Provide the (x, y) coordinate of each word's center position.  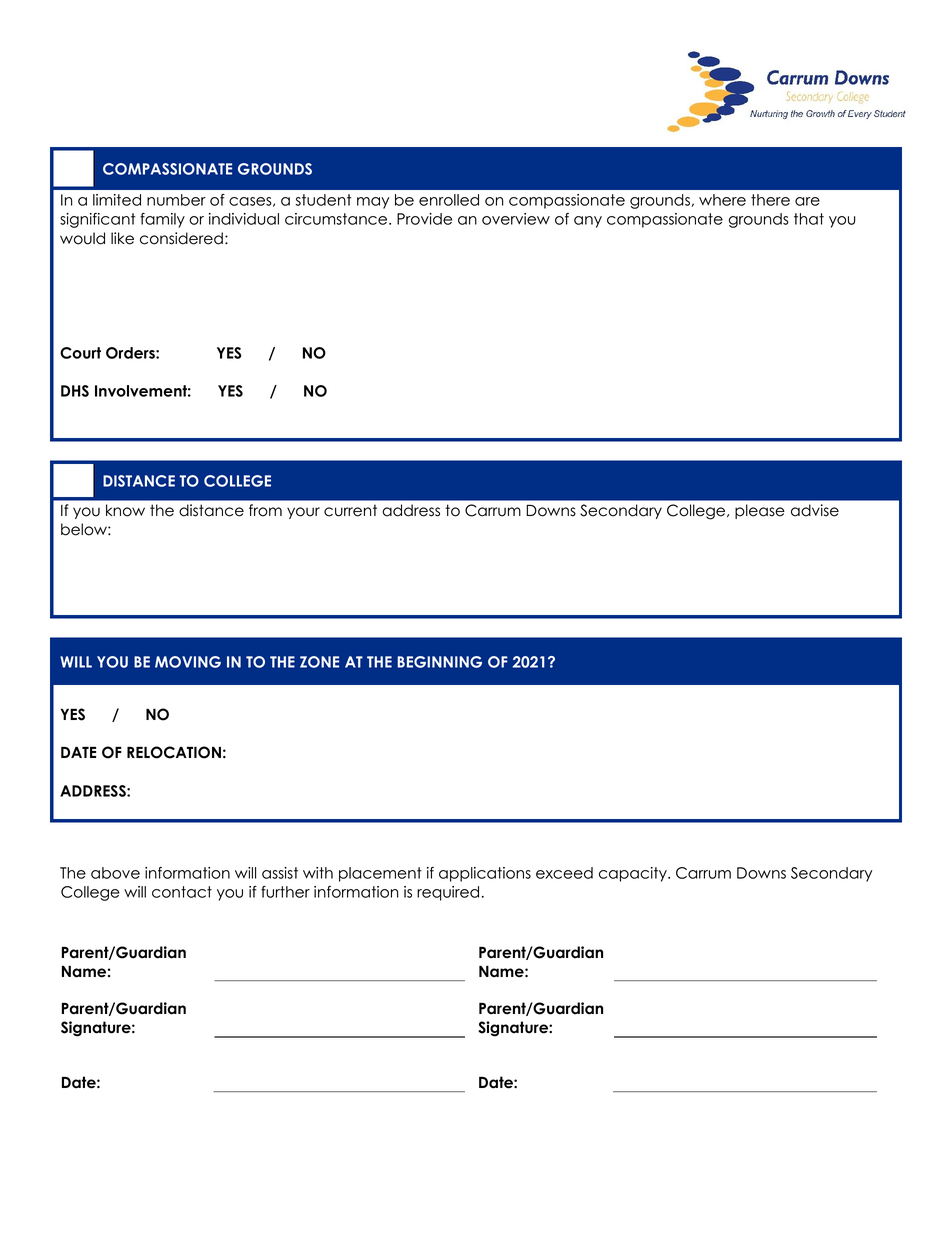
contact (182, 892)
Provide (424, 219)
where (722, 200)
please (760, 511)
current (350, 510)
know (125, 510)
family (162, 220)
